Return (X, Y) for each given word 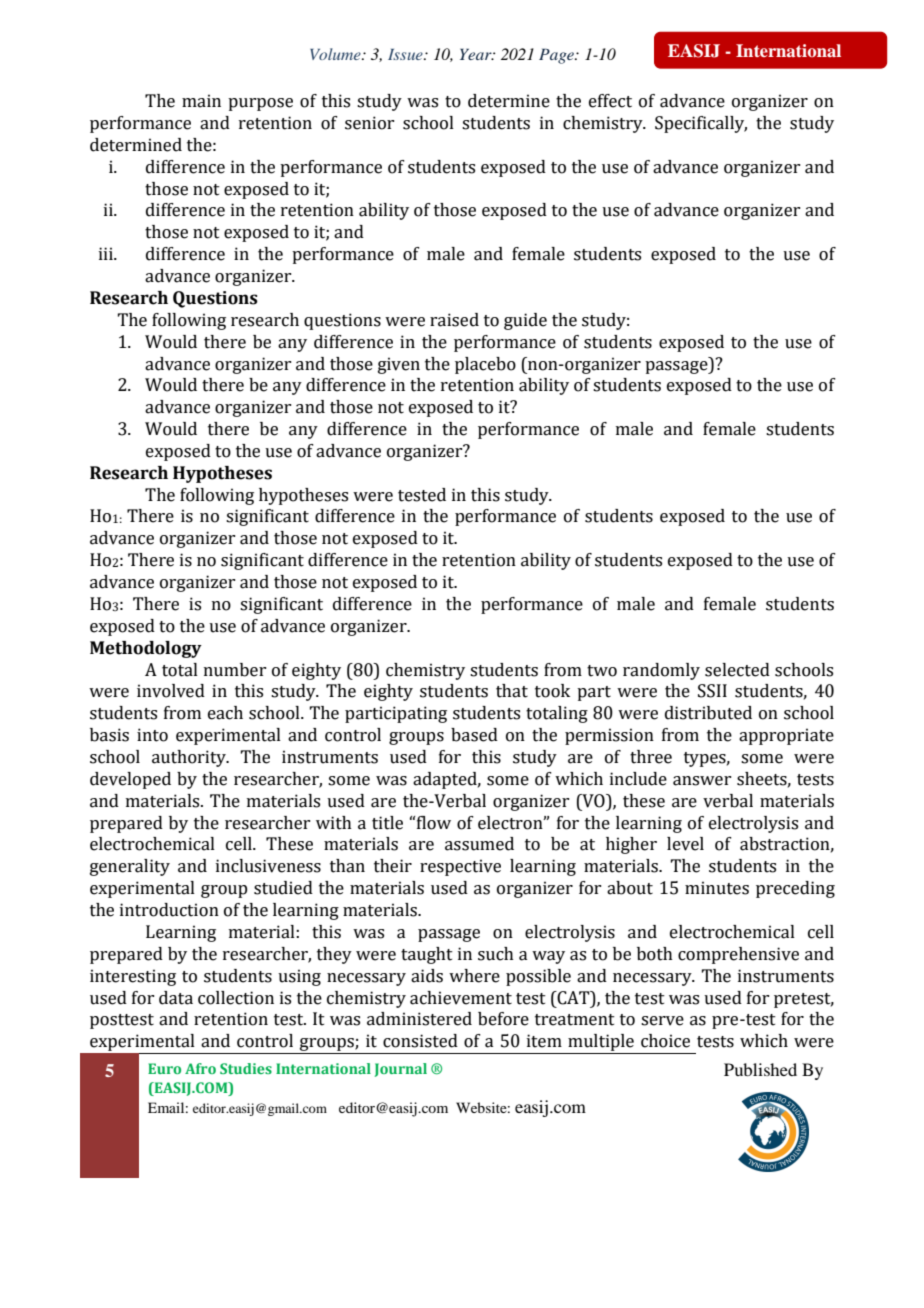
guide (525, 321)
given (399, 365)
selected (737, 670)
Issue (406, 54)
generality (130, 867)
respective (460, 867)
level (685, 844)
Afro (200, 1068)
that (512, 691)
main (201, 101)
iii (107, 253)
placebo (485, 365)
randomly (661, 671)
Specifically (701, 124)
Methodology (146, 649)
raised (454, 320)
